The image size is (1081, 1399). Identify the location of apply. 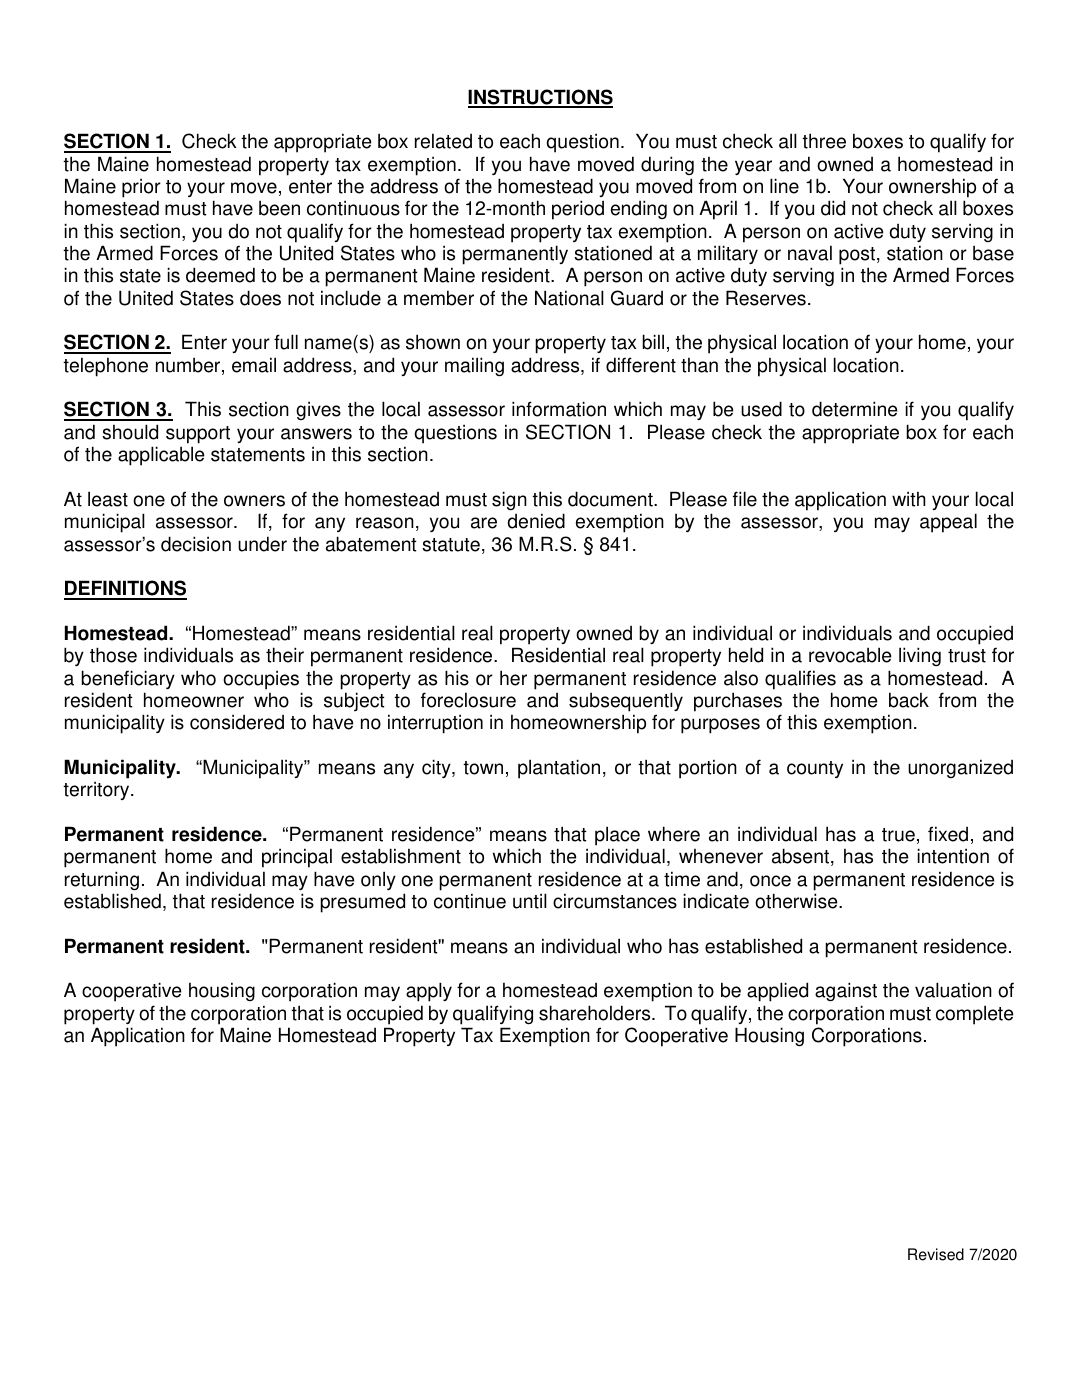
(429, 992).
